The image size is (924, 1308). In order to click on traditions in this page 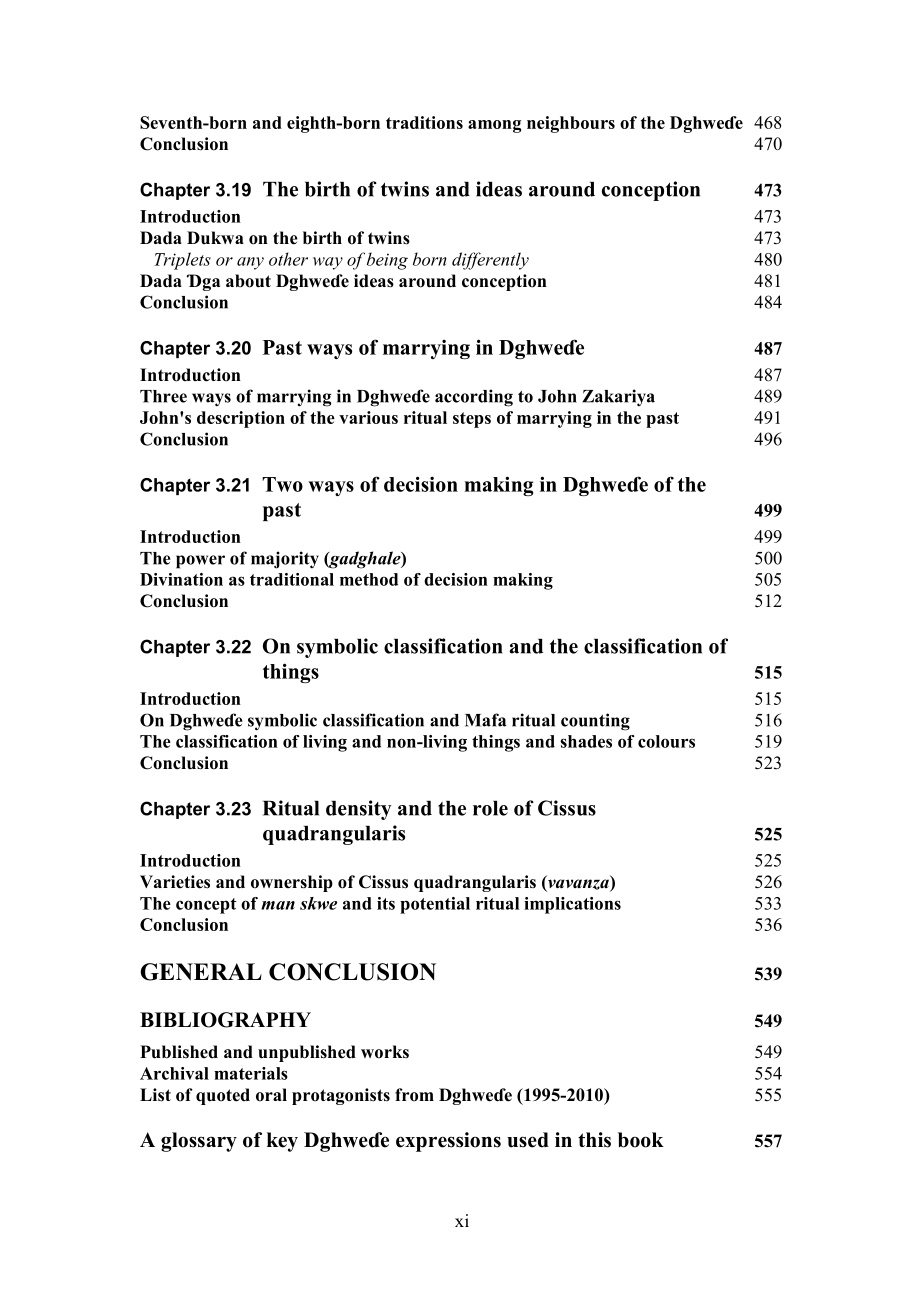, I will do `click(424, 122)`.
